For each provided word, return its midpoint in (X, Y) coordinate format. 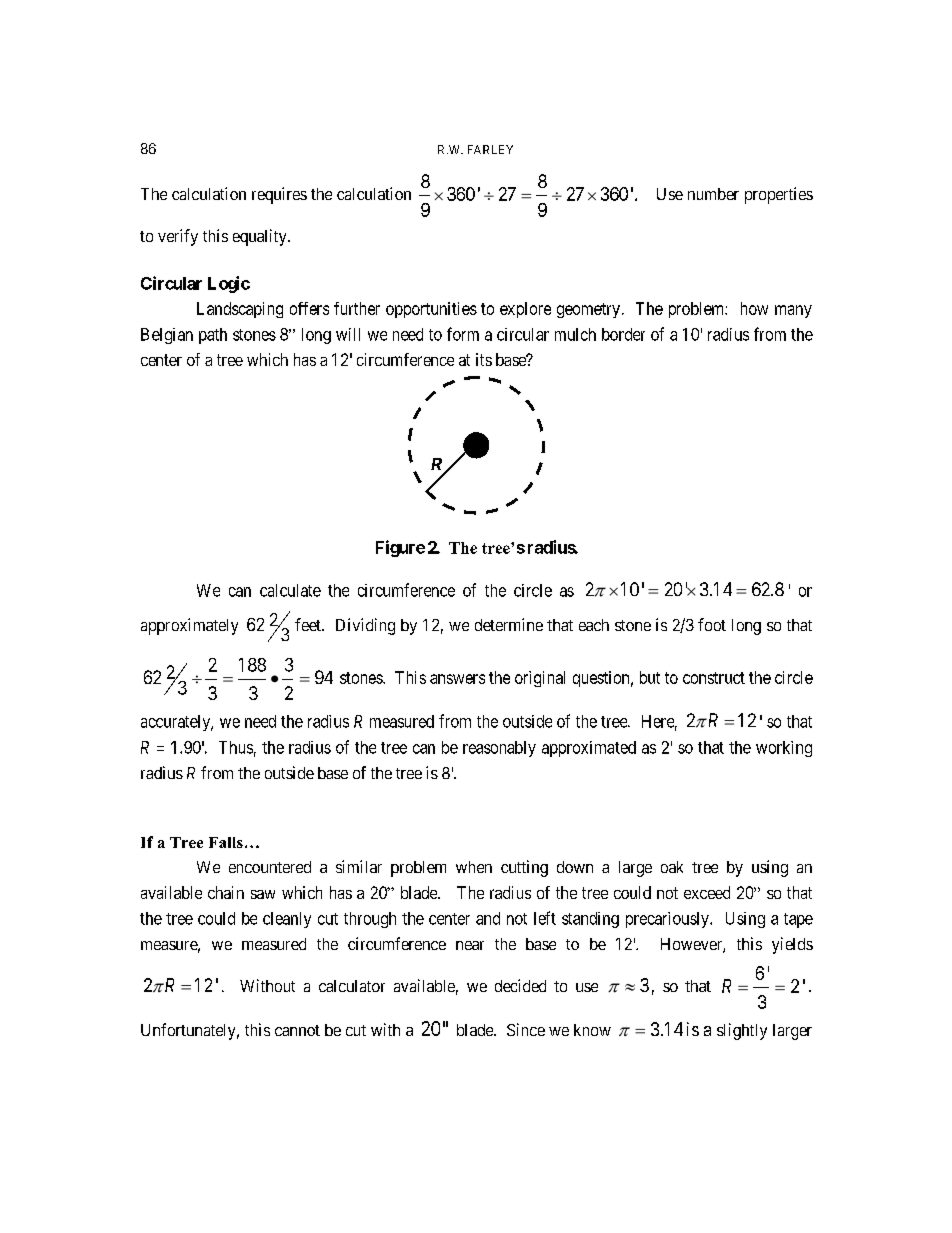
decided (520, 985)
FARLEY (490, 149)
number (713, 194)
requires (279, 195)
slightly (742, 1031)
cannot (297, 1030)
